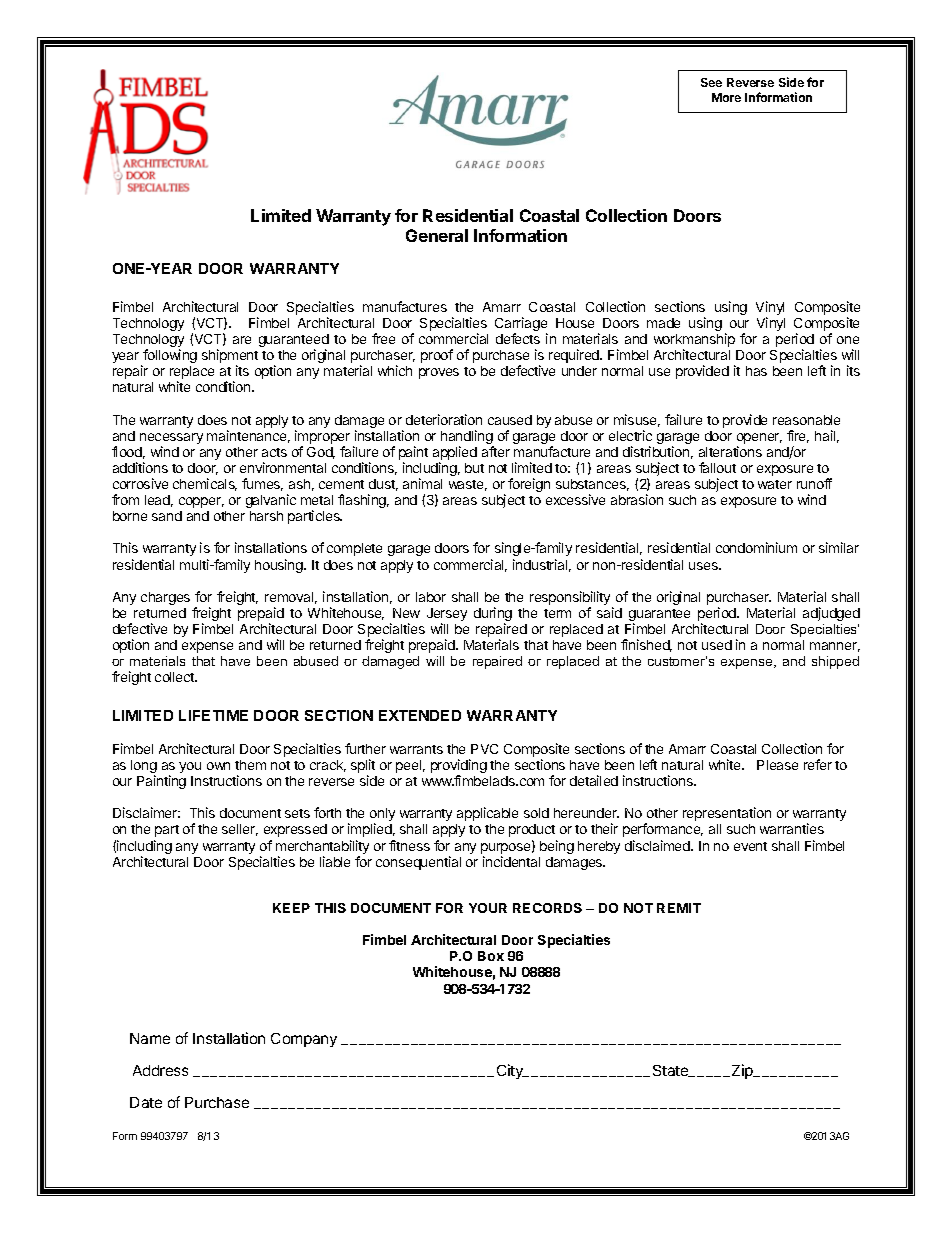  What do you see at coordinates (160, 1070) in the screenshot?
I see `Address` at bounding box center [160, 1070].
